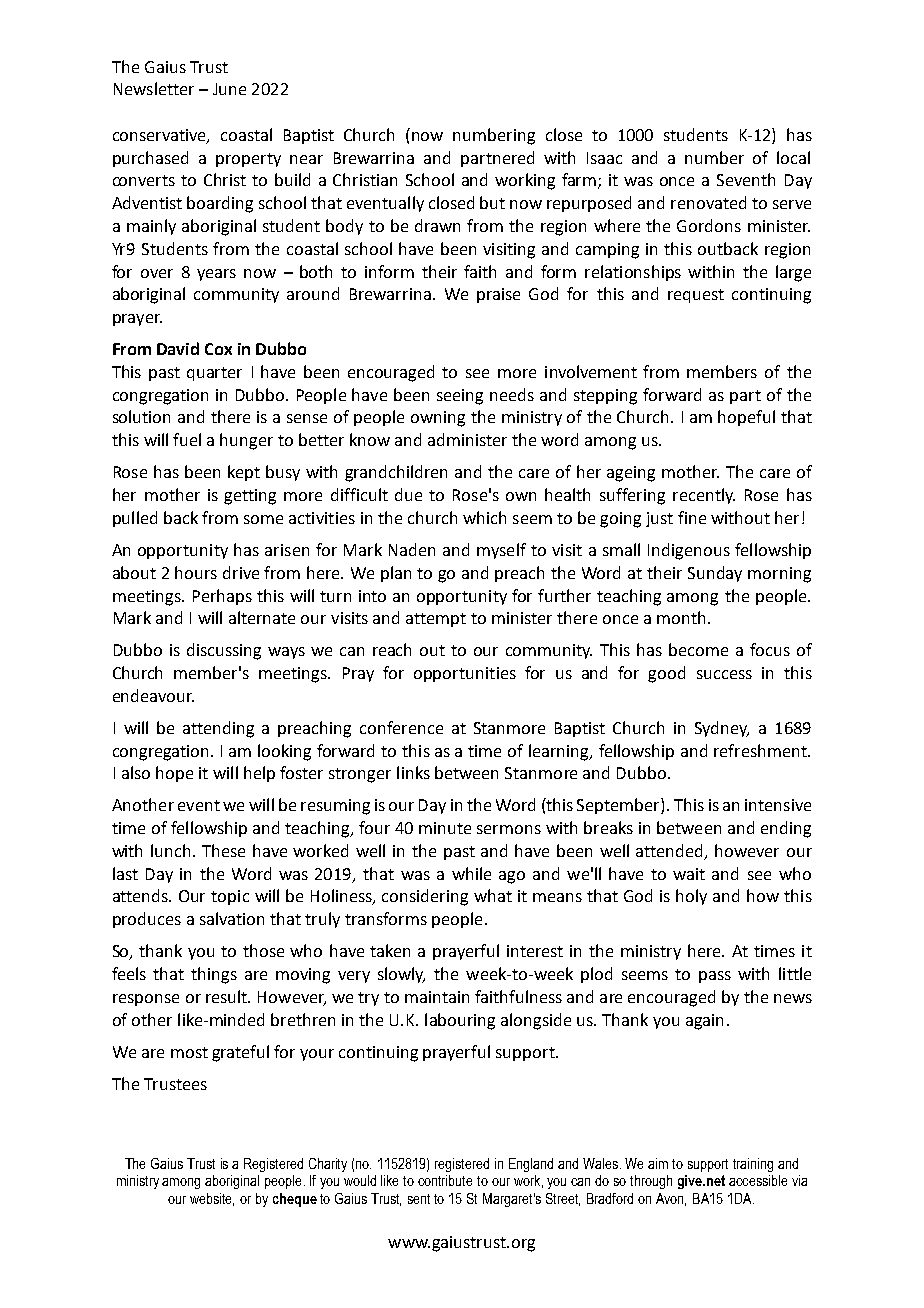  Describe the element at coordinates (229, 89) in the screenshot. I see `June` at that location.
